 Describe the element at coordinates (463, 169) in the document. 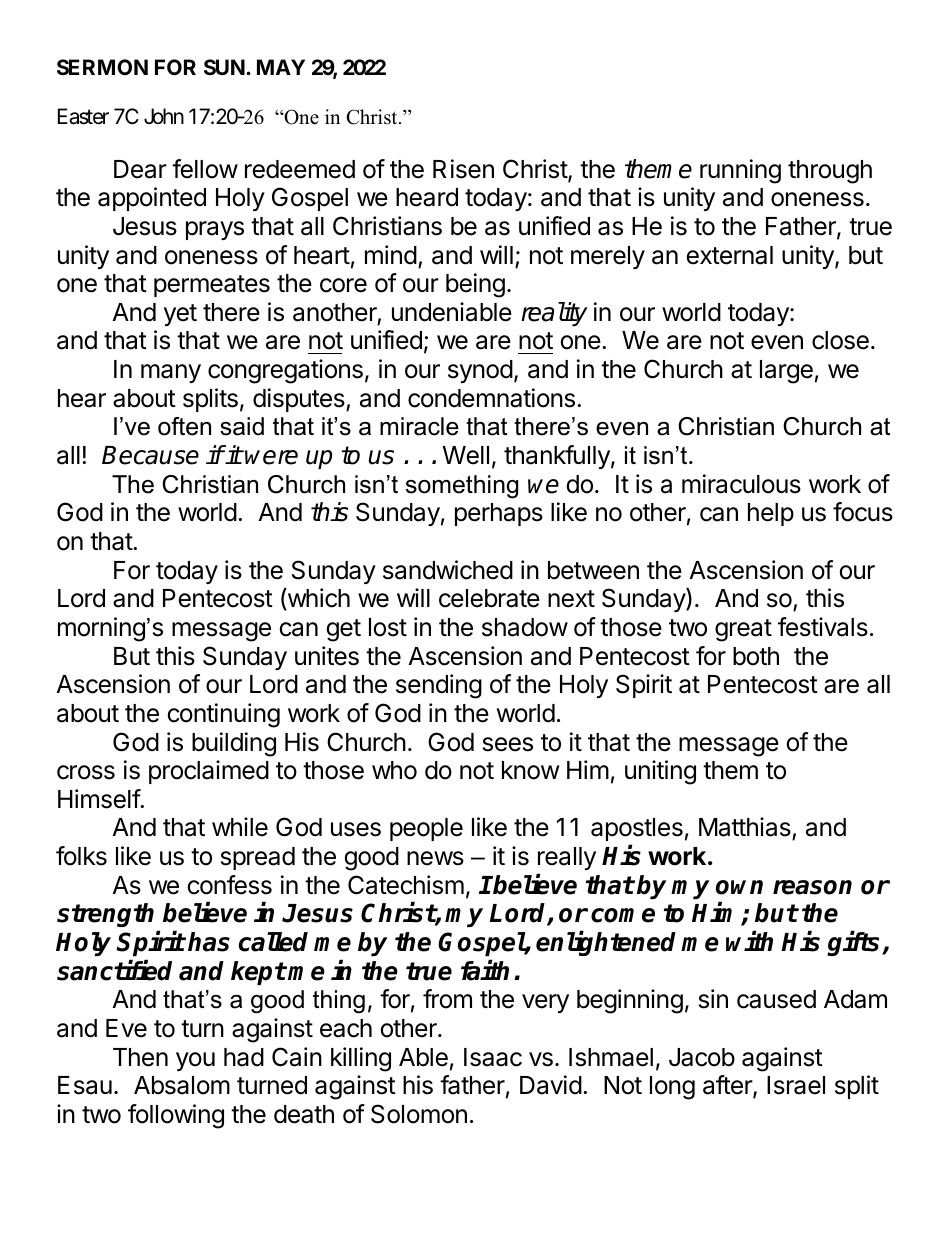

I see `Risen` at that location.
